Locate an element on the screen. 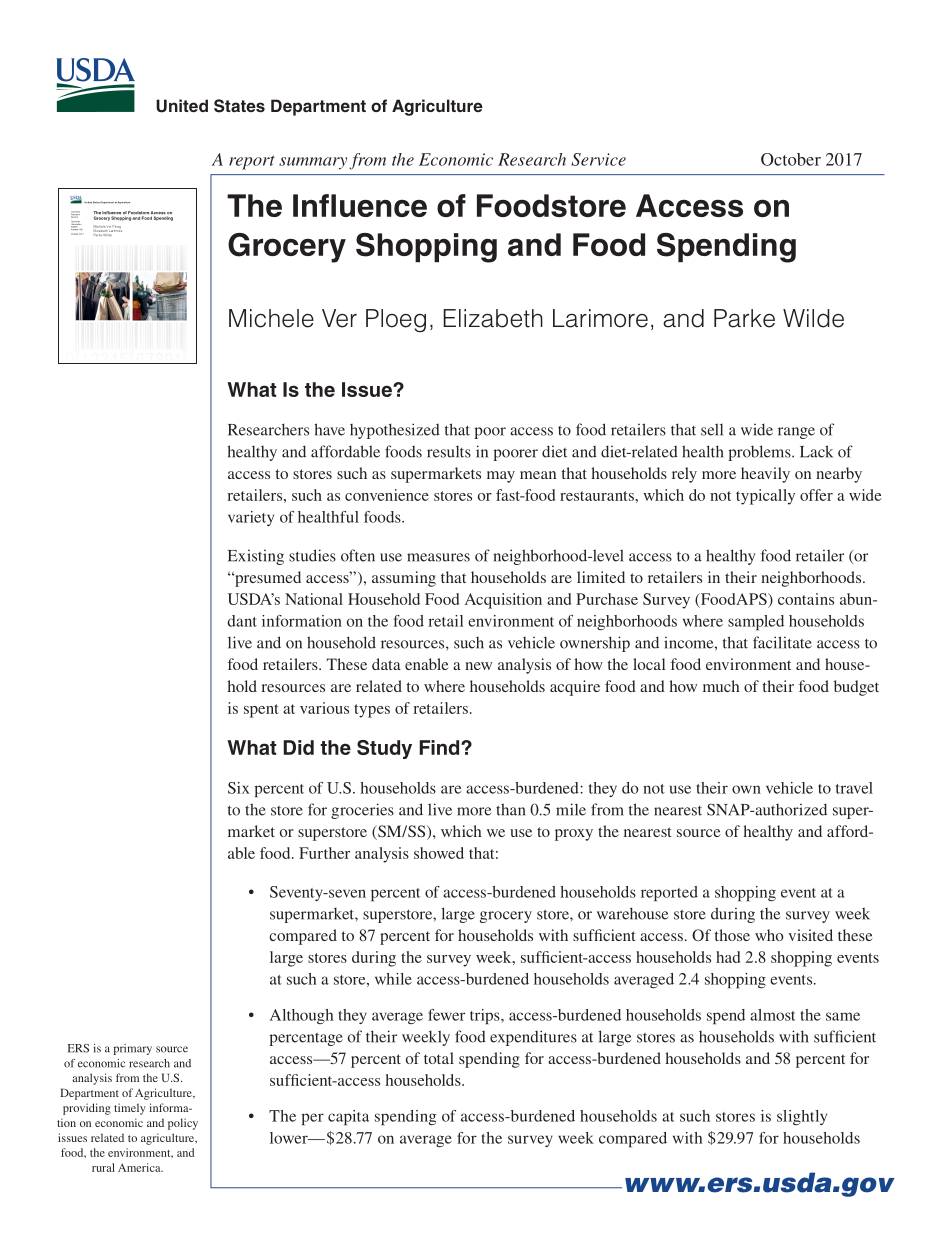 Image resolution: width=952 pixels, height=1233 pixels. Number is located at coordinates (74, 228).
